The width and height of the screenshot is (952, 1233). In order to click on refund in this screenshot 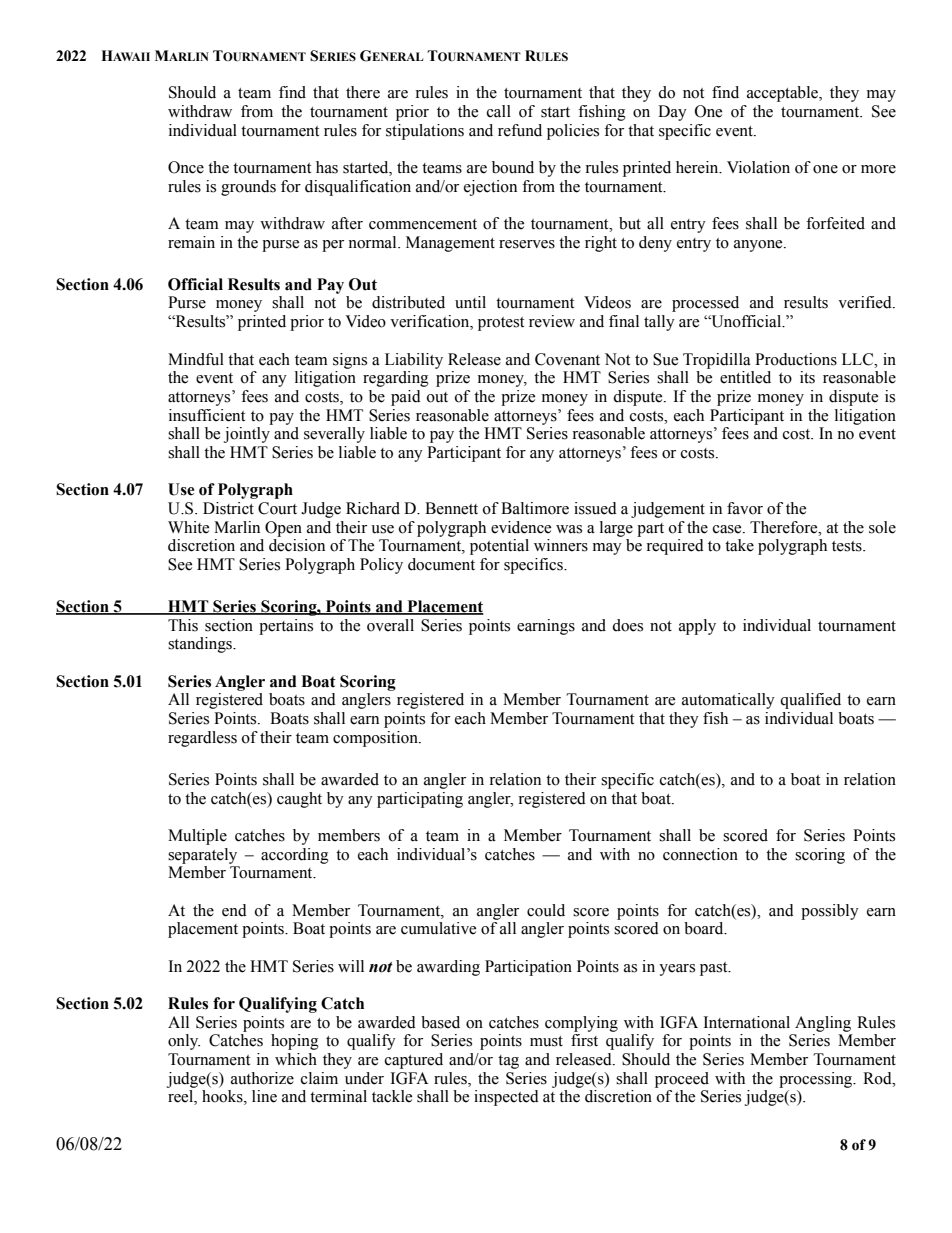, I will do `click(520, 130)`.
